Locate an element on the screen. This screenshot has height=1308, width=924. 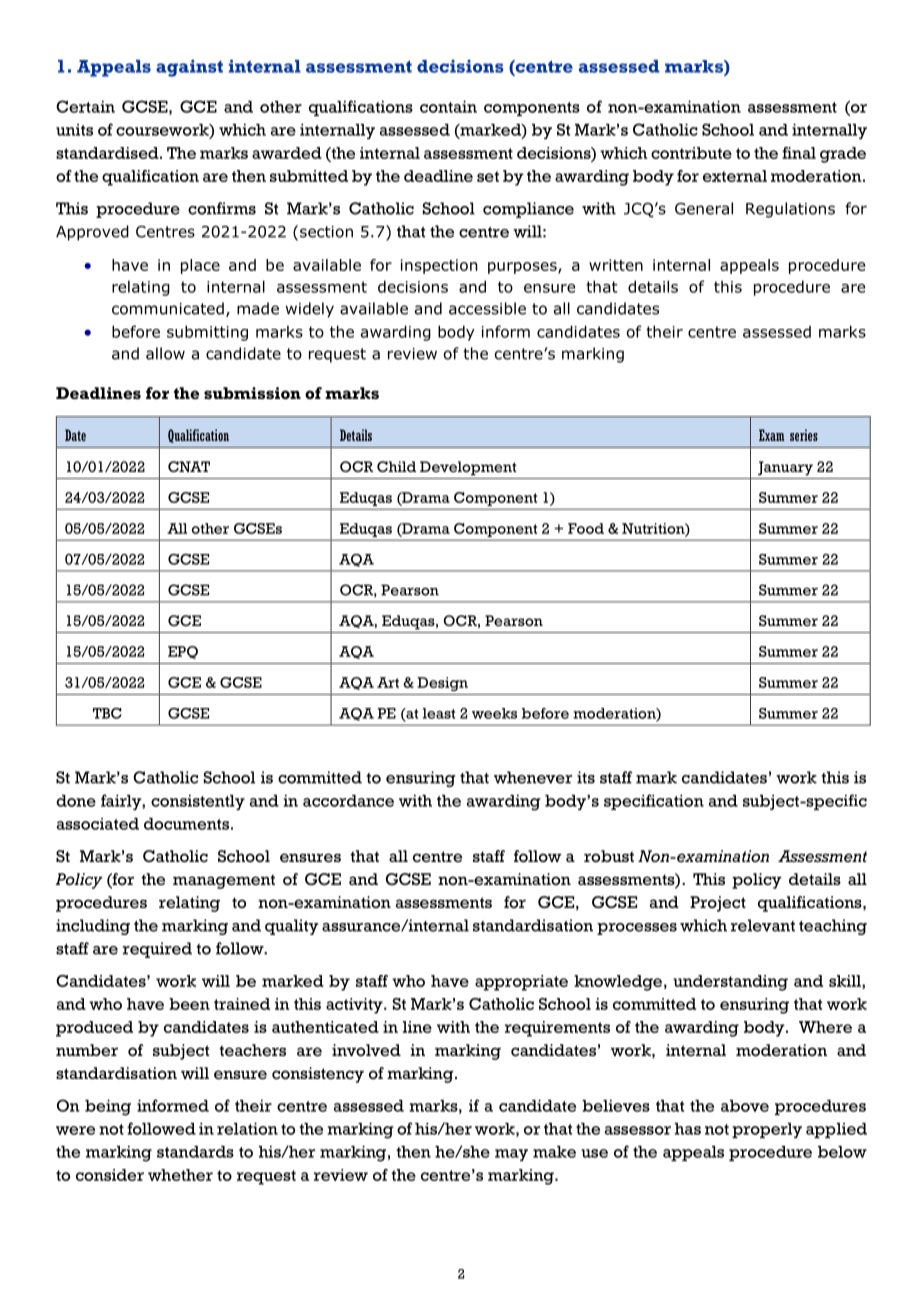
contain is located at coordinates (448, 106).
